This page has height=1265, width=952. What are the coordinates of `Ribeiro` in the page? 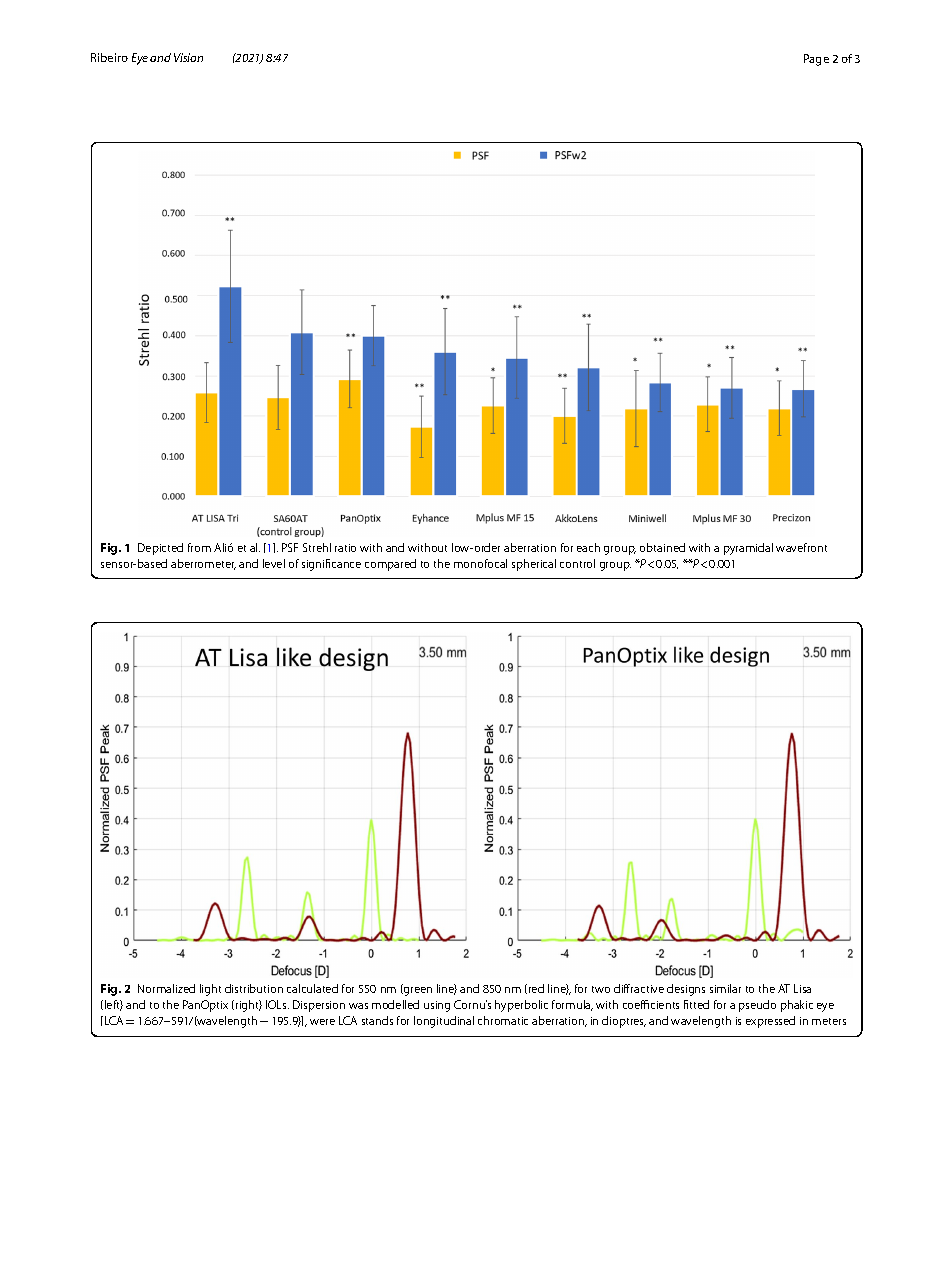 It's located at (109, 57).
